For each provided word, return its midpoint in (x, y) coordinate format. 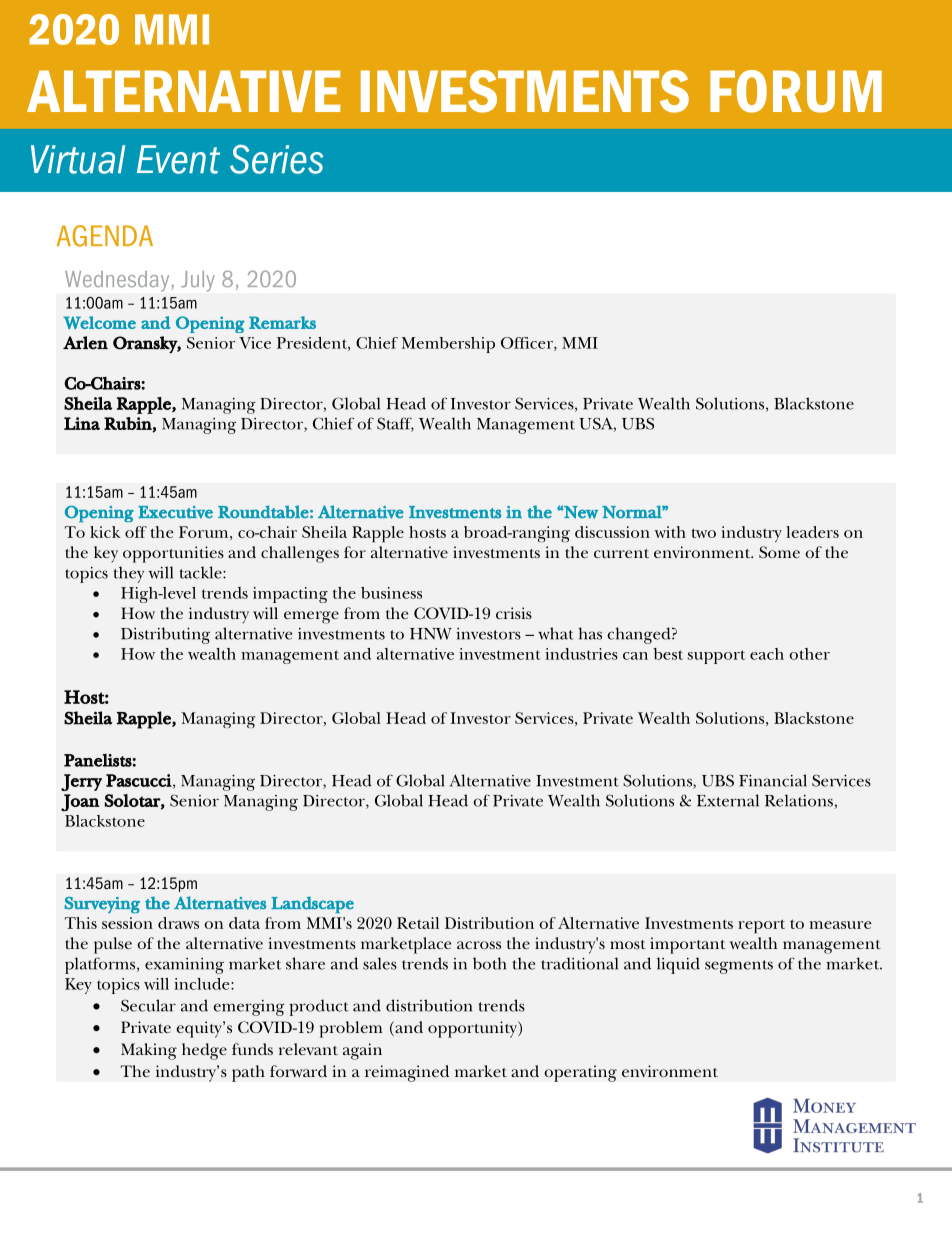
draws (178, 923)
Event (178, 159)
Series (276, 159)
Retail (418, 923)
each (767, 654)
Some (779, 552)
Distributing (165, 635)
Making (149, 1051)
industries (581, 654)
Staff (395, 424)
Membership (448, 345)
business (391, 593)
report (761, 926)
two (703, 533)
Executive (175, 512)
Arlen (85, 343)
